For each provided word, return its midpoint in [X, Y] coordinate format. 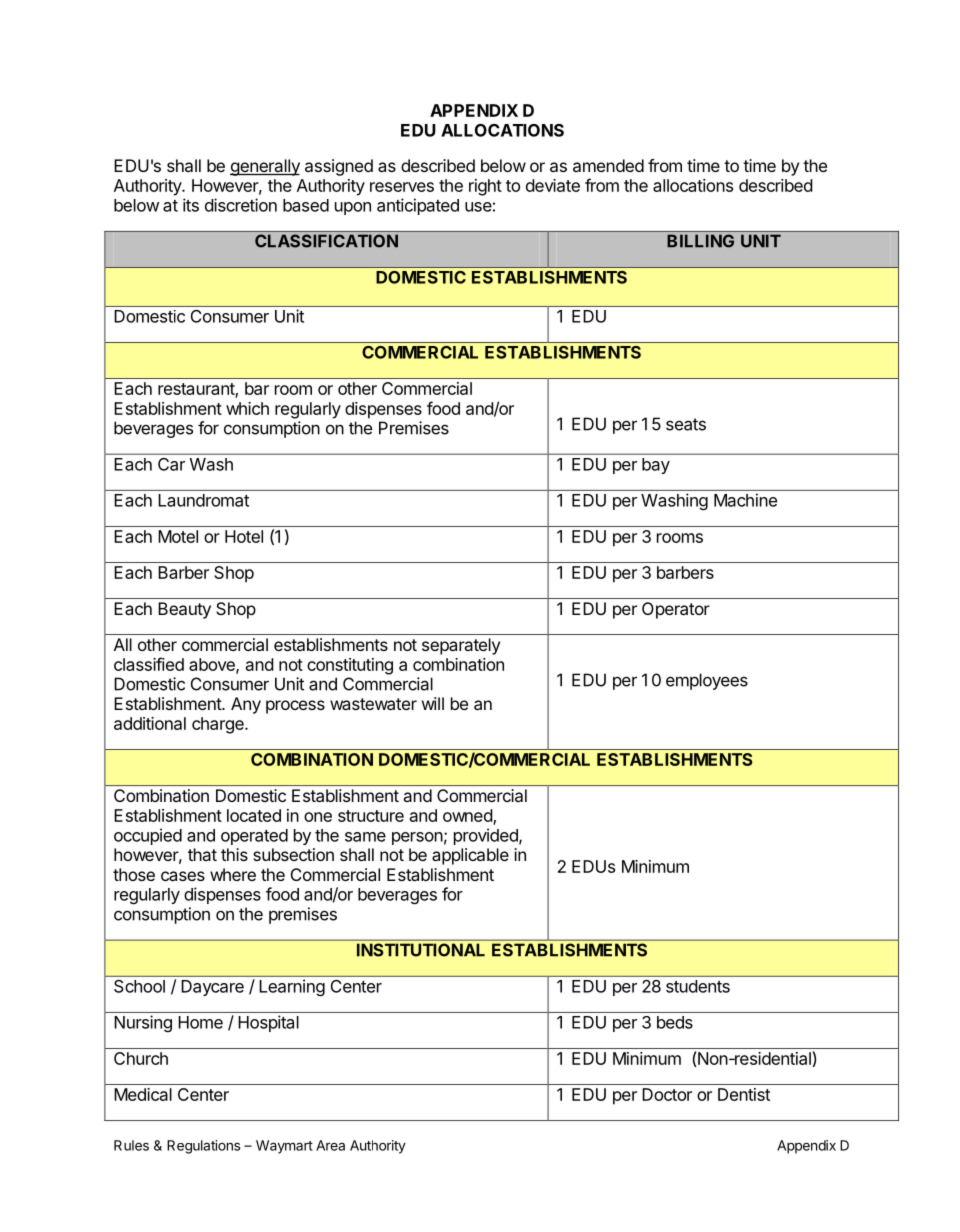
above [213, 665]
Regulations [203, 1147]
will [433, 703]
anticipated [418, 206]
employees [707, 681]
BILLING [700, 241]
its [191, 205]
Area [330, 1145]
